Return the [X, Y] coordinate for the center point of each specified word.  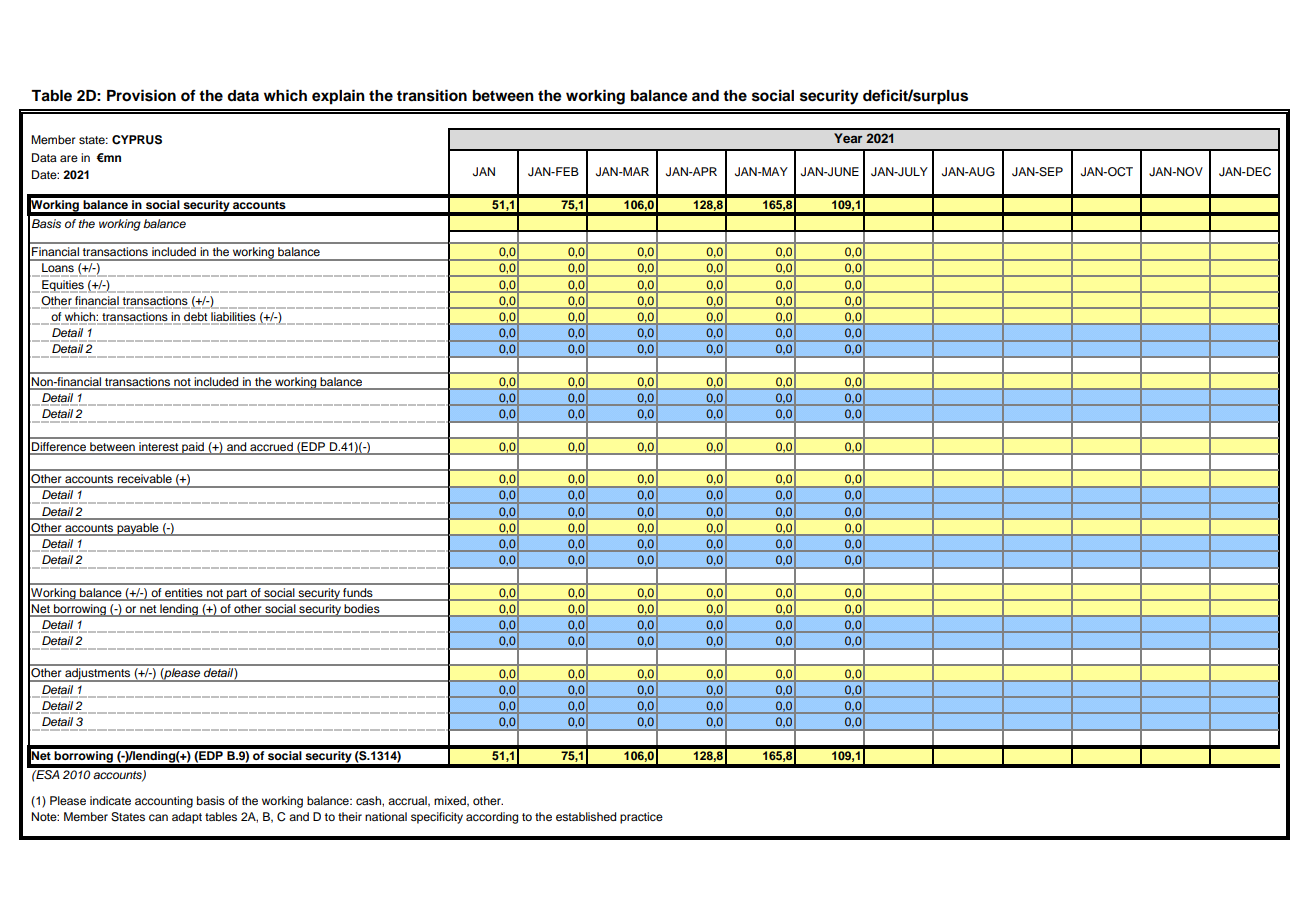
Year [848, 138]
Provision [141, 95]
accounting [164, 802]
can [158, 817]
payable [138, 529]
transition [432, 95]
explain [338, 97]
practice [641, 818]
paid [193, 448]
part [237, 595]
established [586, 816]
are [69, 158]
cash [369, 800]
